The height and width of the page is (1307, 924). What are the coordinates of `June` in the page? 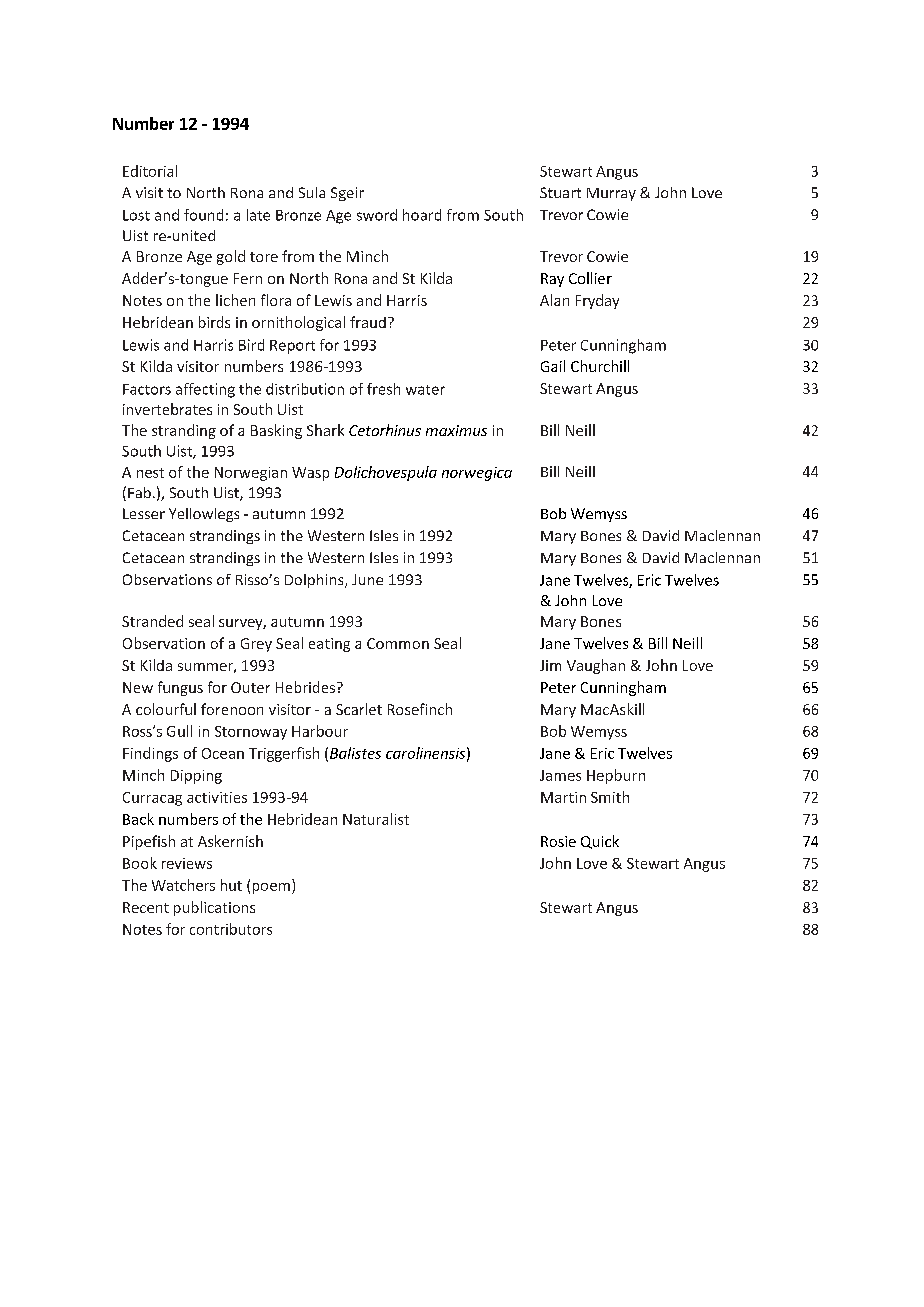 It's located at (367, 579).
